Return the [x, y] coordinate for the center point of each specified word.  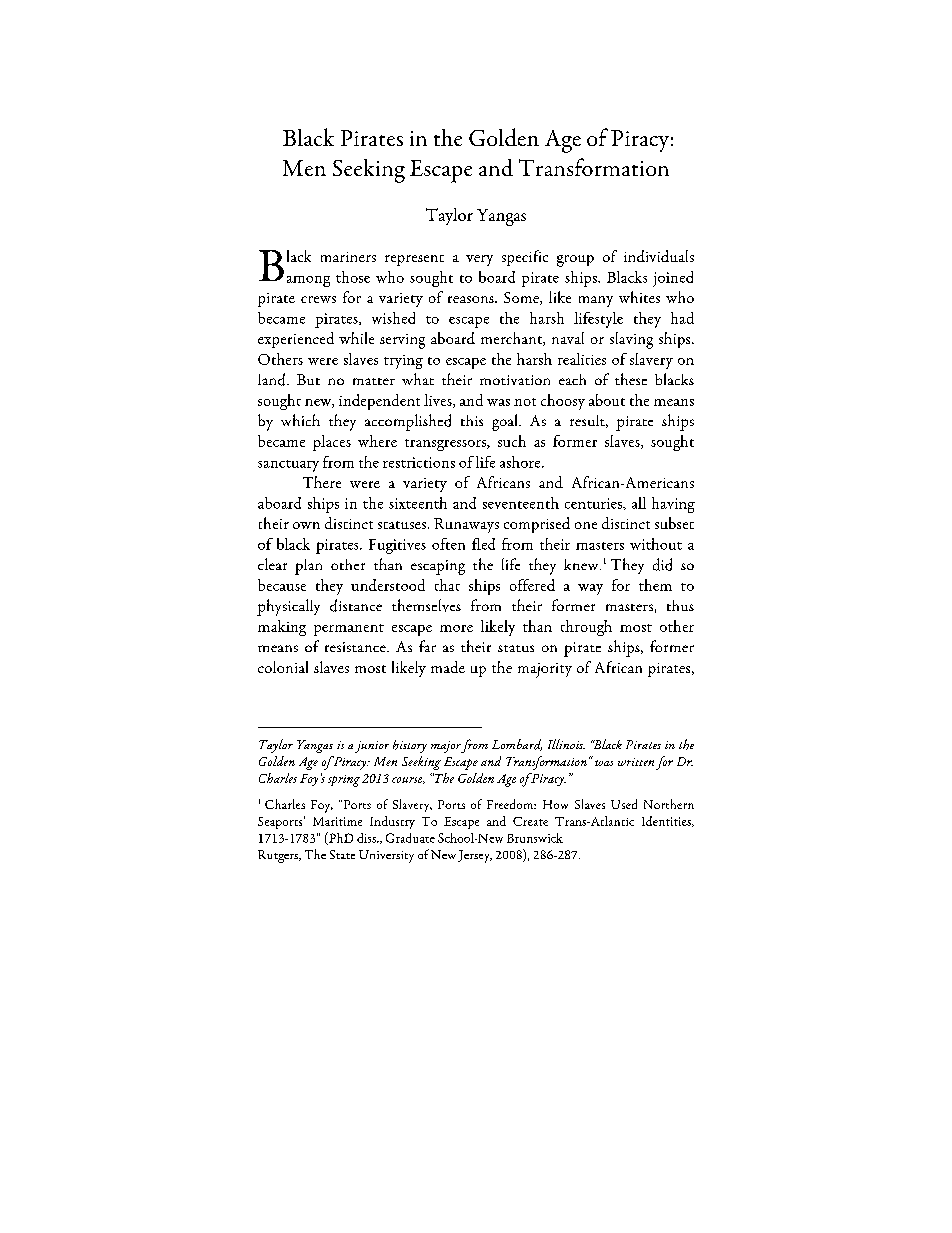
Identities [667, 821]
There [322, 482]
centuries [595, 504]
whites [639, 297]
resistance [356, 647]
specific [525, 258]
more [456, 628]
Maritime [337, 821]
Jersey [475, 856]
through [586, 628]
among [308, 281]
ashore [521, 462]
